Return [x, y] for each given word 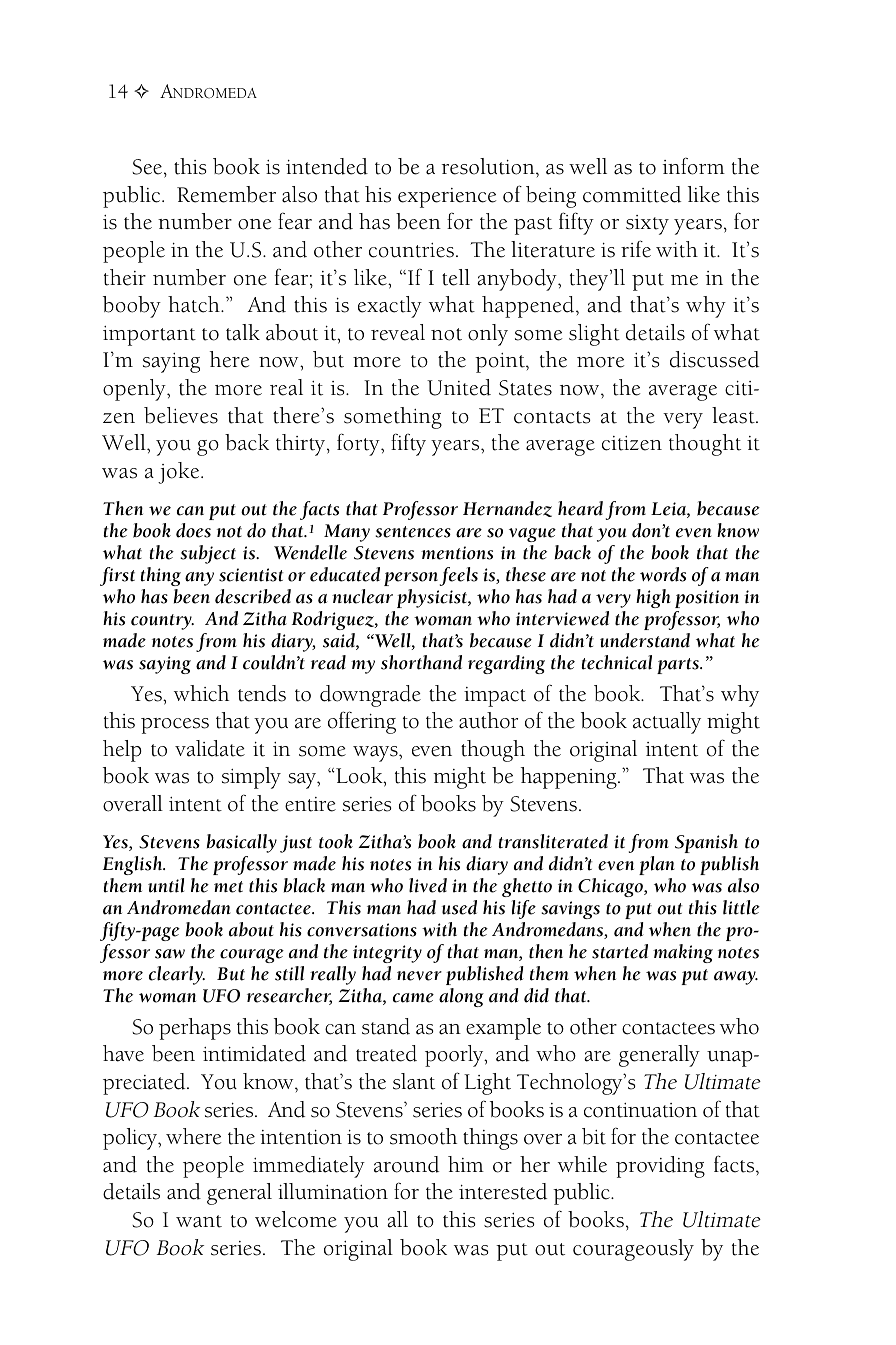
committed [632, 194]
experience [447, 198]
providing [660, 1167]
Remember [226, 194]
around [406, 1164]
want [199, 1221]
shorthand [421, 662]
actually [667, 723]
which [201, 693]
